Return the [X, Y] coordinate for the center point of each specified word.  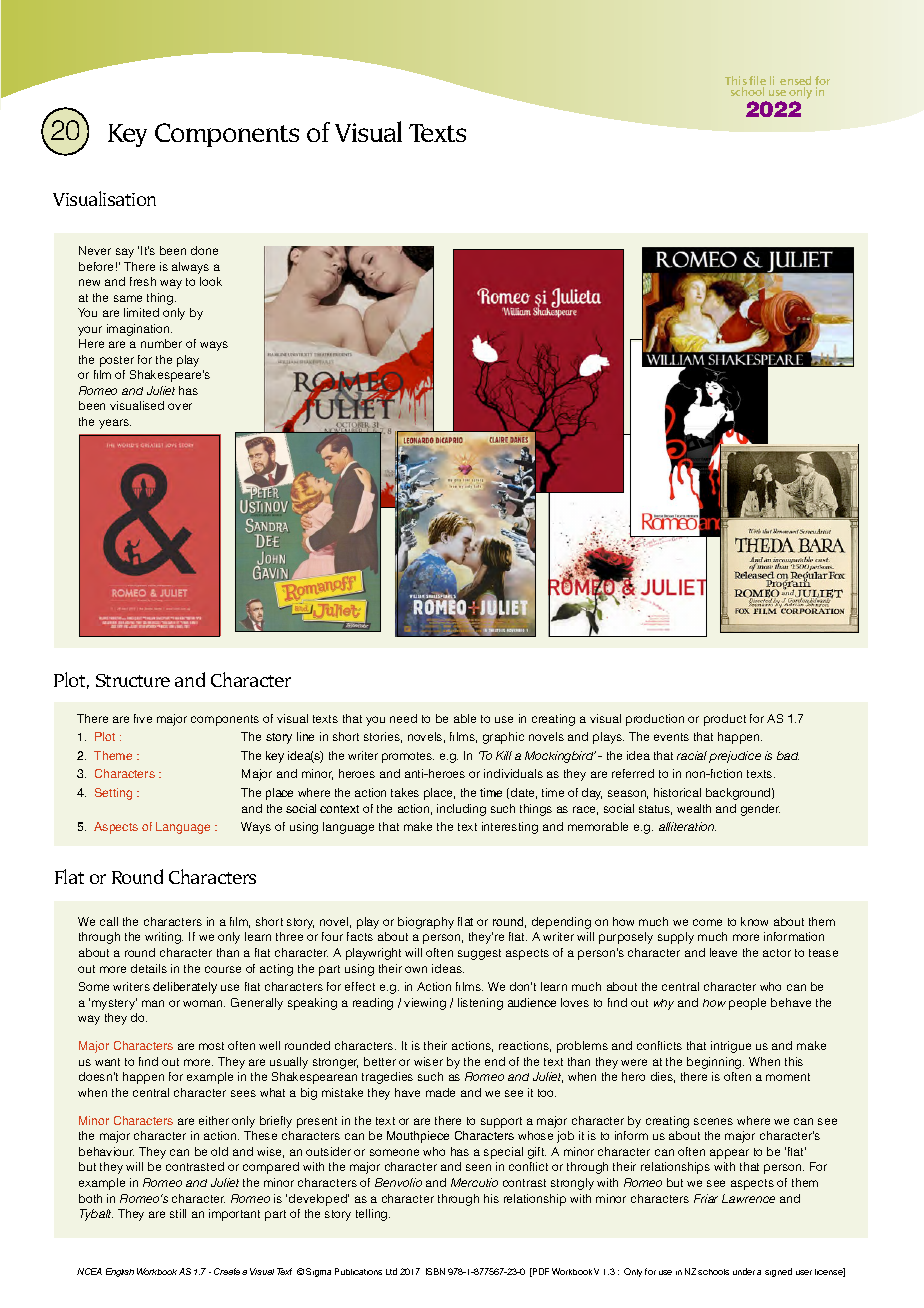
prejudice [735, 757]
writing [164, 938]
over [180, 406]
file [757, 82]
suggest [479, 954]
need [403, 718]
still [178, 1213]
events [671, 737]
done [204, 250]
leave [723, 952]
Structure [133, 680]
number [161, 343]
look [211, 281]
